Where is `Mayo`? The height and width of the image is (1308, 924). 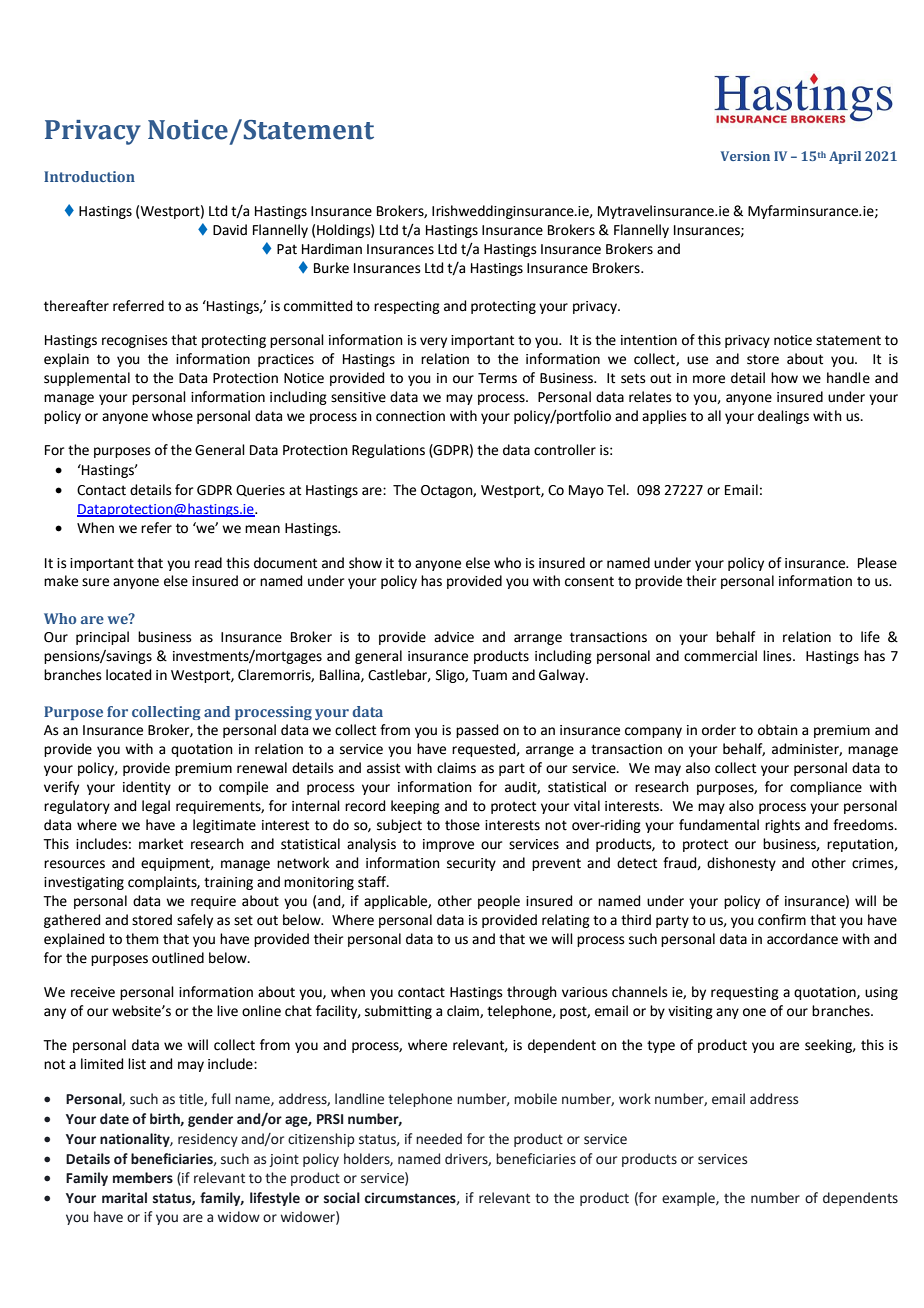
Mayo is located at coordinates (586, 491).
